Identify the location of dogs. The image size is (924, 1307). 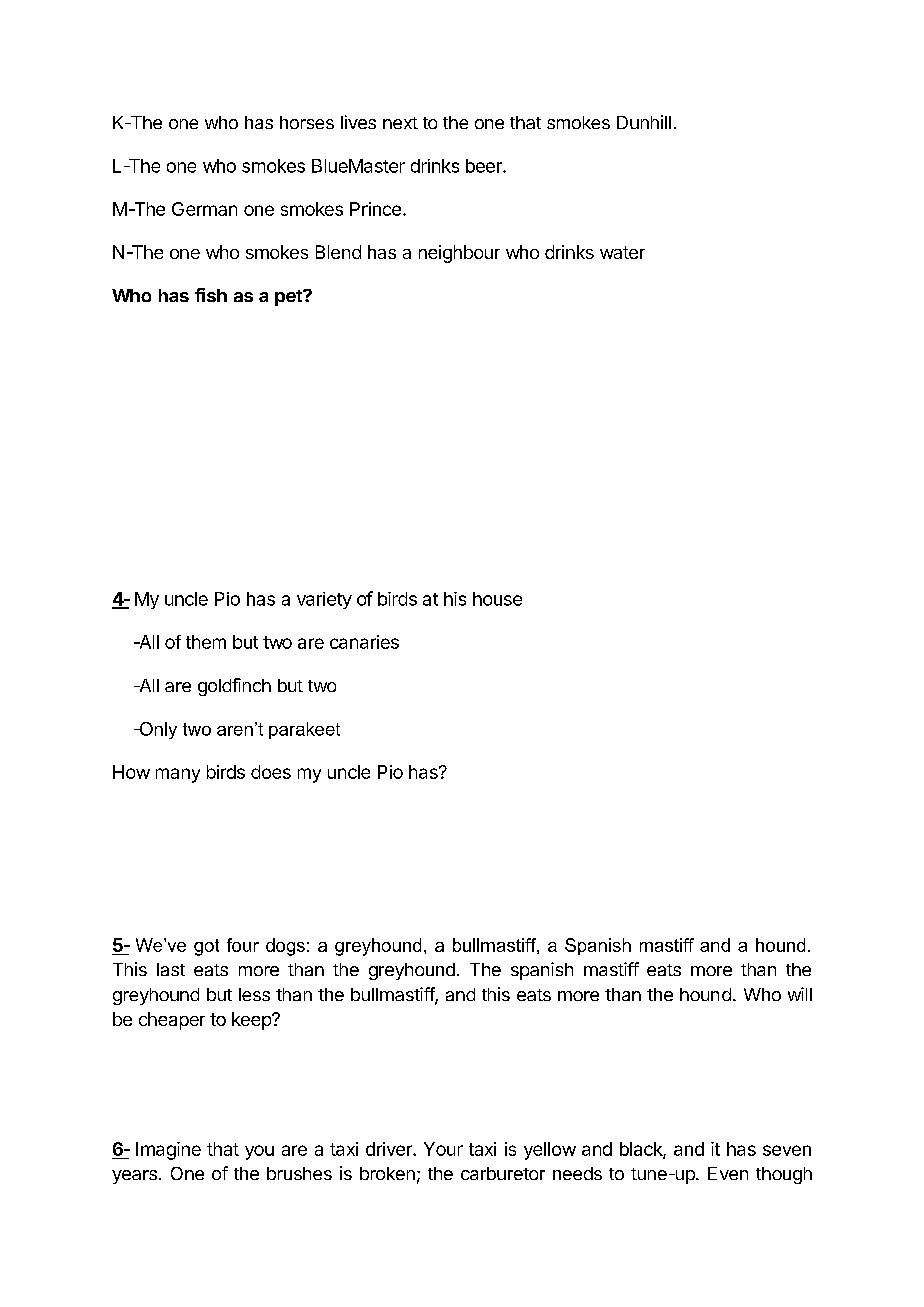
(285, 947).
